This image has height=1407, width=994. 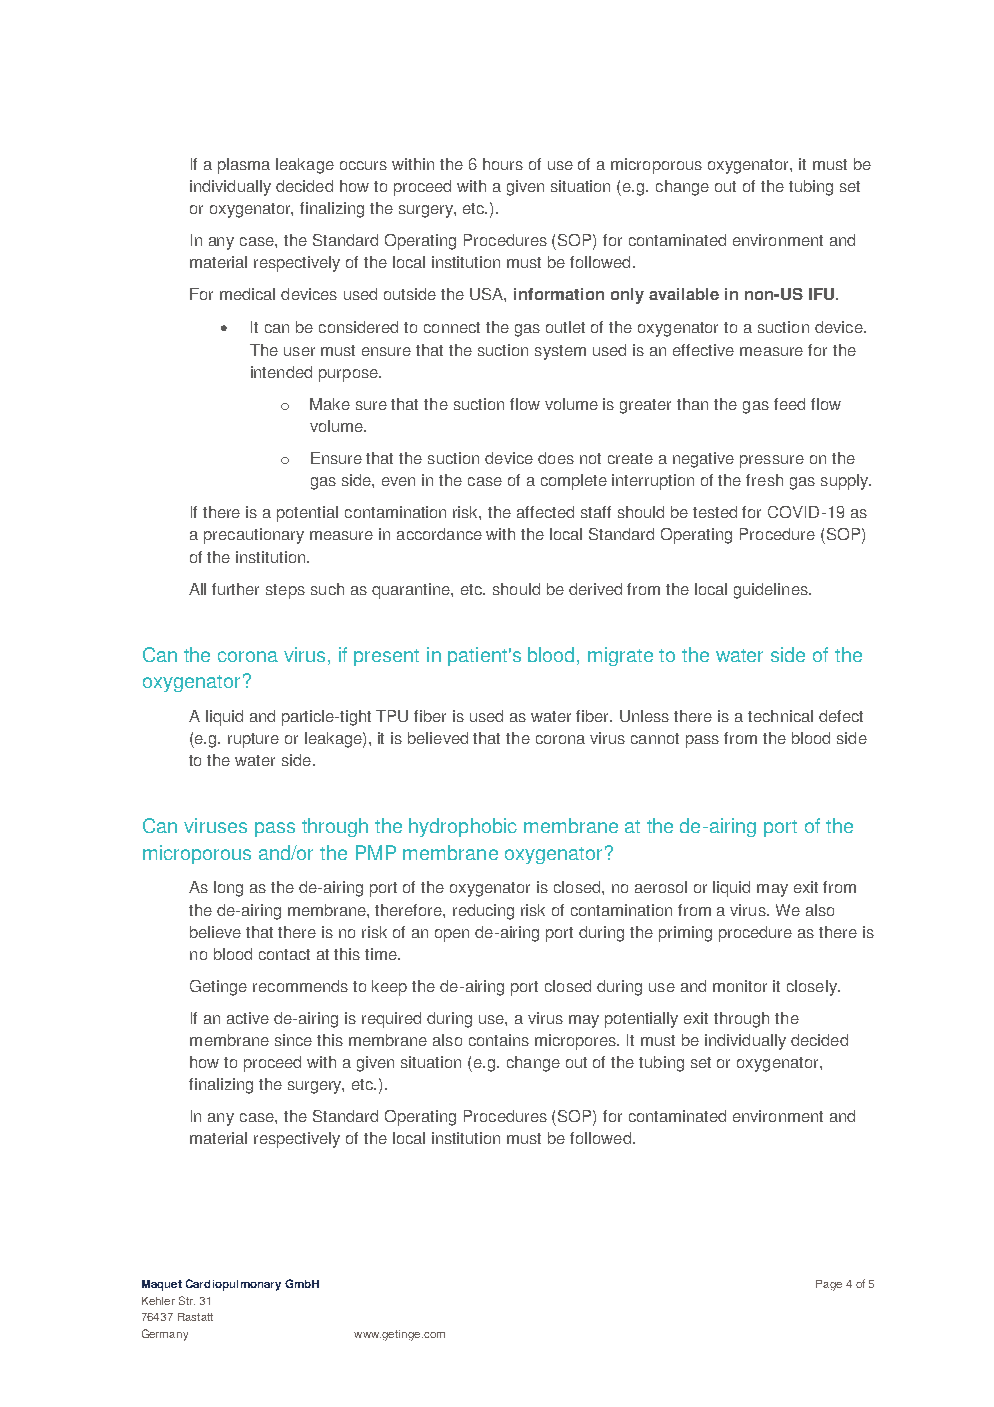 I want to click on guidelines, so click(x=772, y=591).
